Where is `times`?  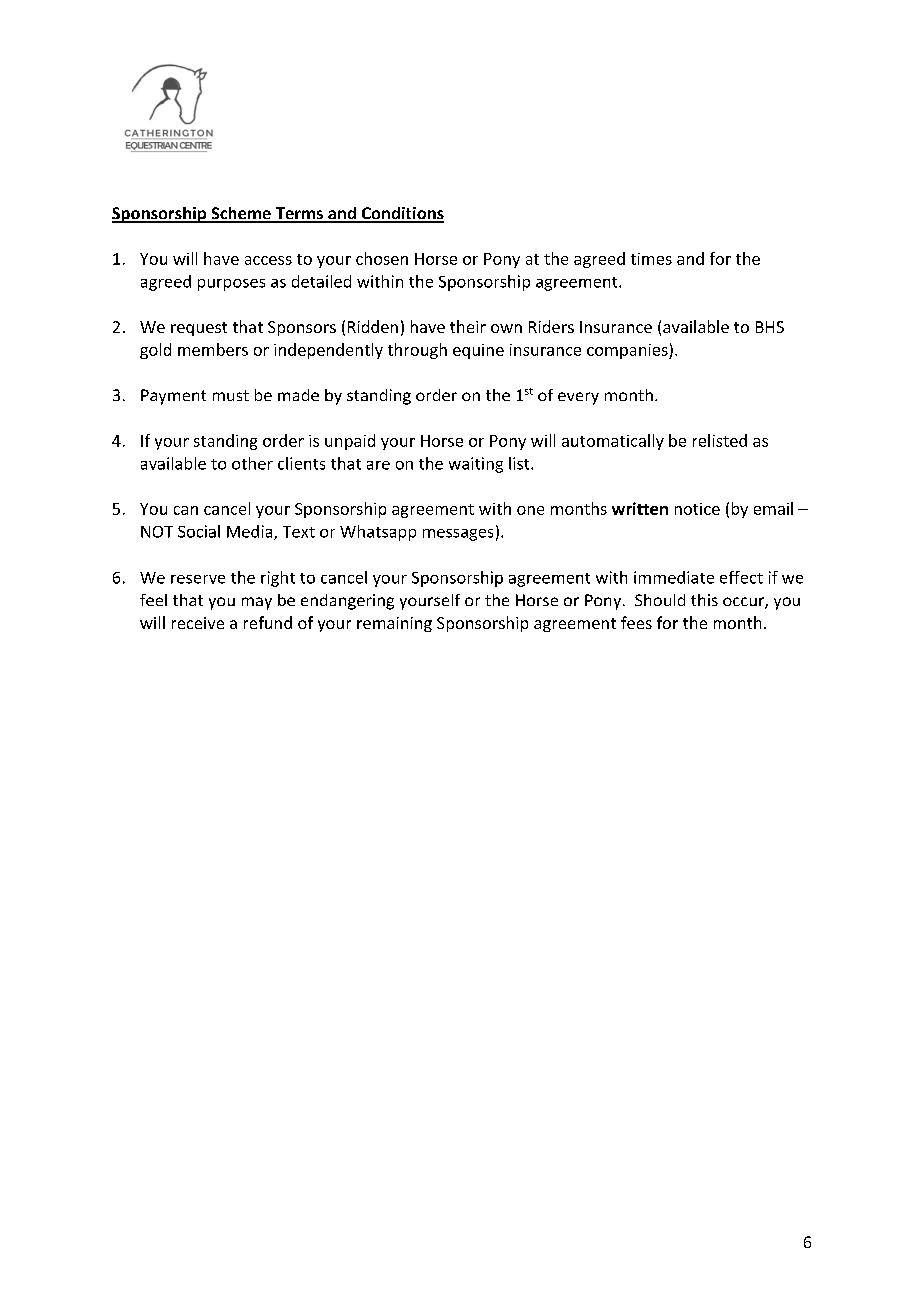 times is located at coordinates (651, 259).
